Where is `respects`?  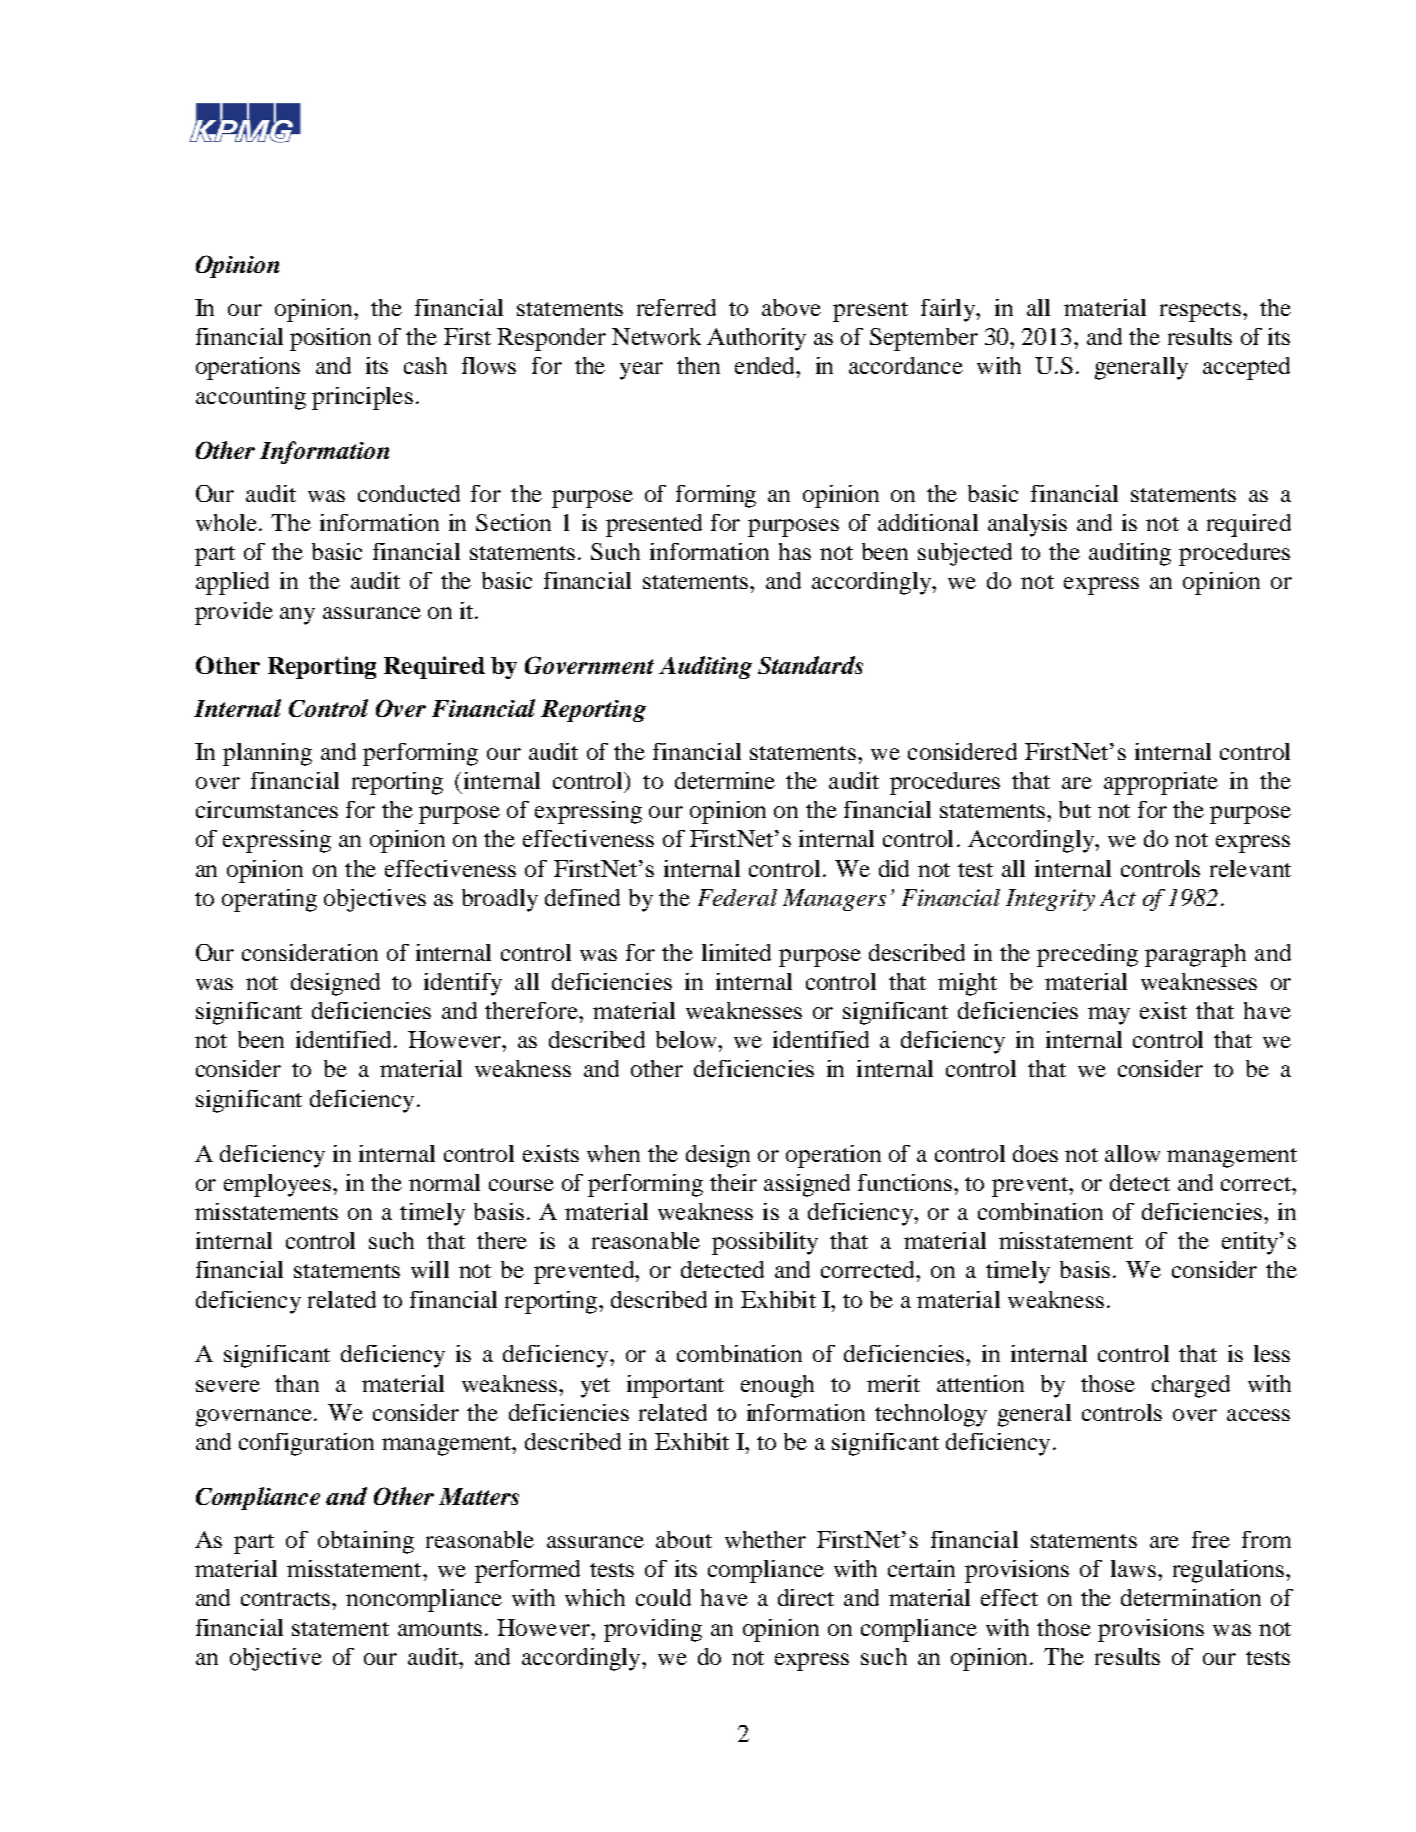
respects is located at coordinates (1200, 312).
